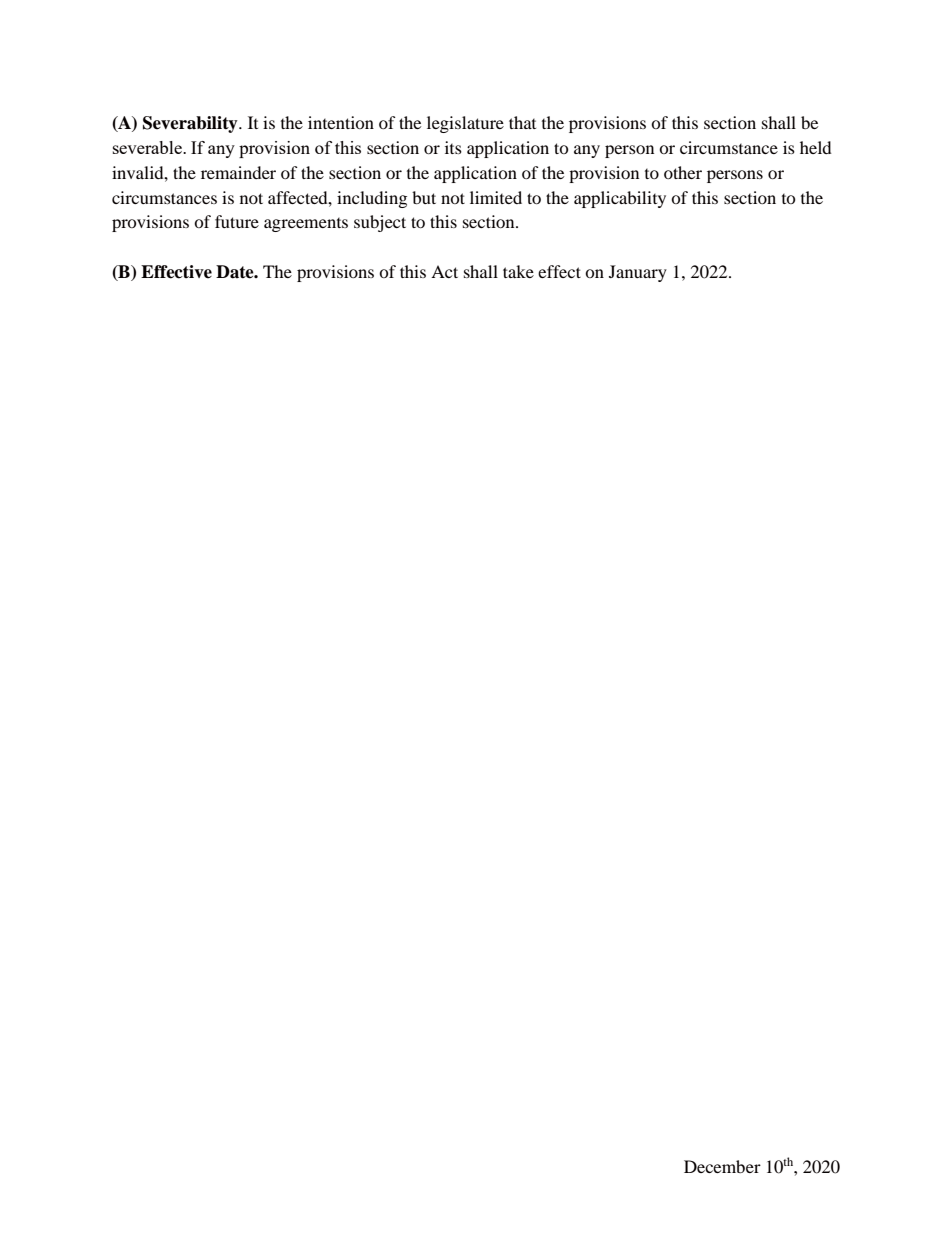 This image has width=952, height=1233. I want to click on that, so click(522, 122).
